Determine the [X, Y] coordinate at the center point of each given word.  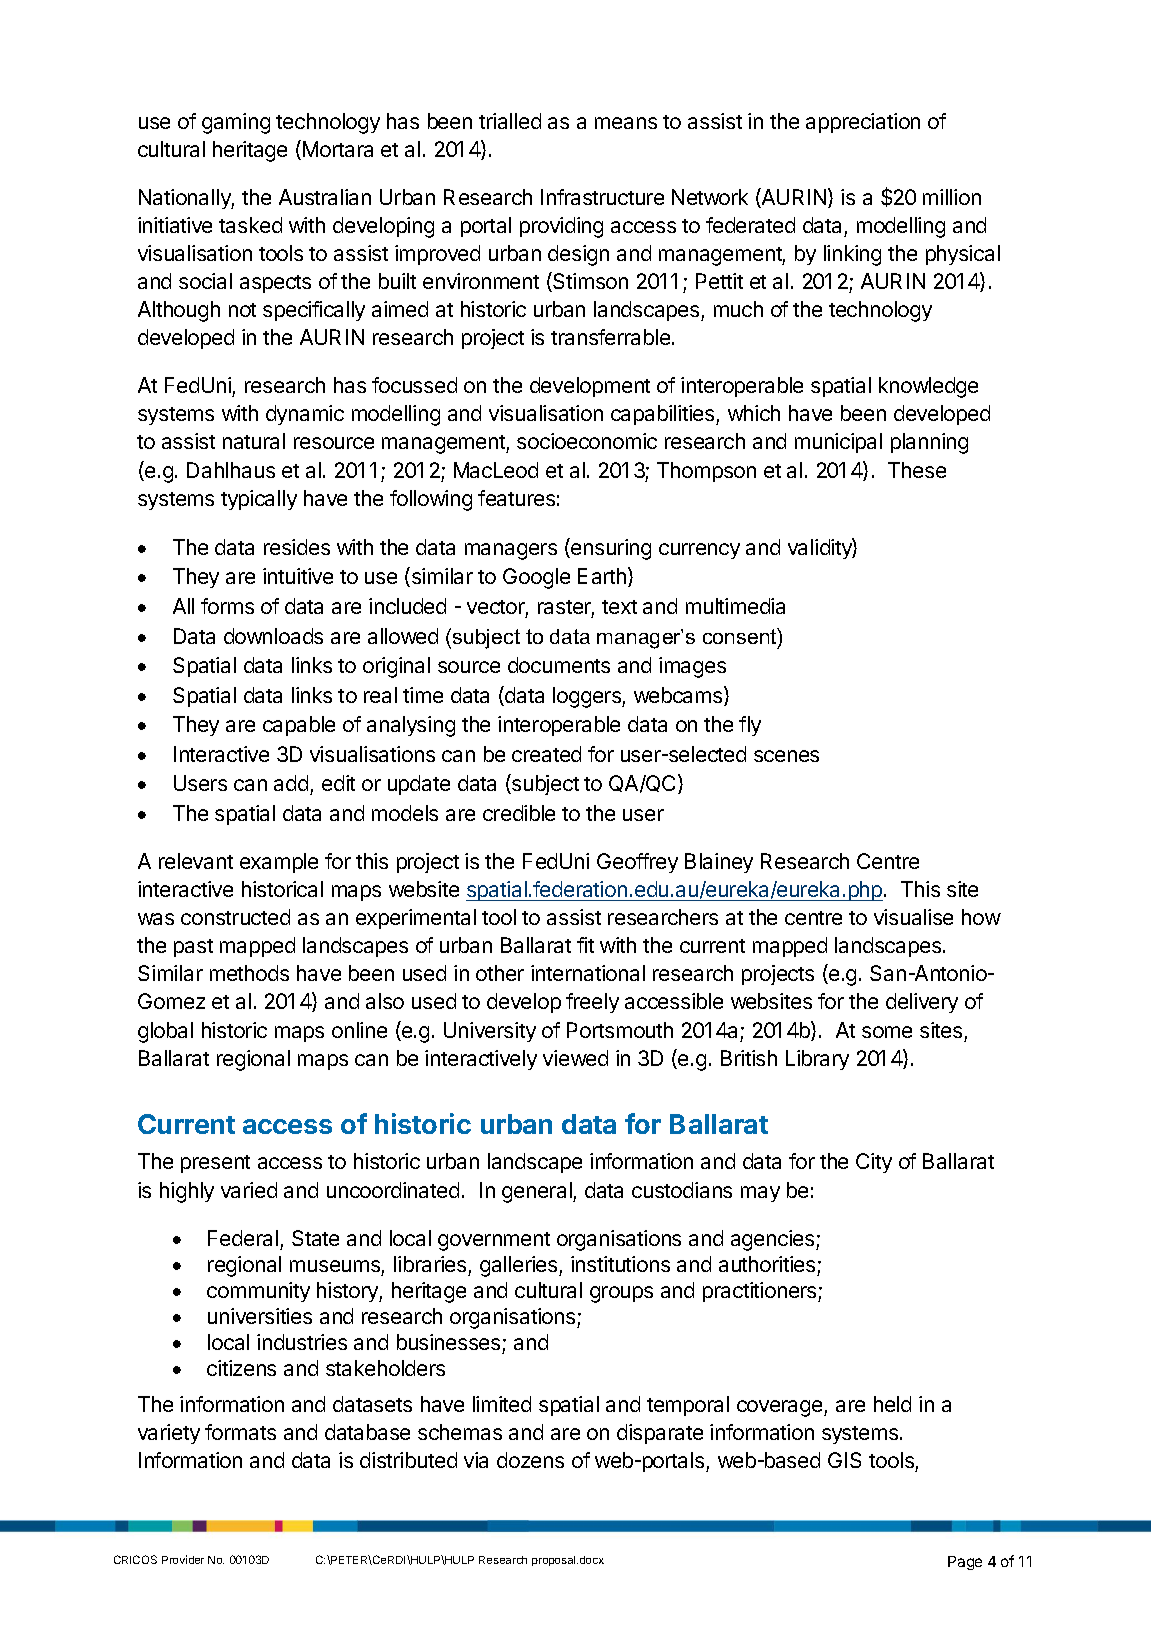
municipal [838, 443]
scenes [786, 756]
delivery [922, 1003]
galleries [520, 1266]
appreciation [863, 123]
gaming [236, 123]
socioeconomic [587, 441]
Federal [243, 1238]
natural [254, 441]
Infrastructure [602, 197]
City [874, 1163]
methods [249, 973]
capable [299, 726]
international [588, 973]
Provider [183, 1559]
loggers [588, 697]
